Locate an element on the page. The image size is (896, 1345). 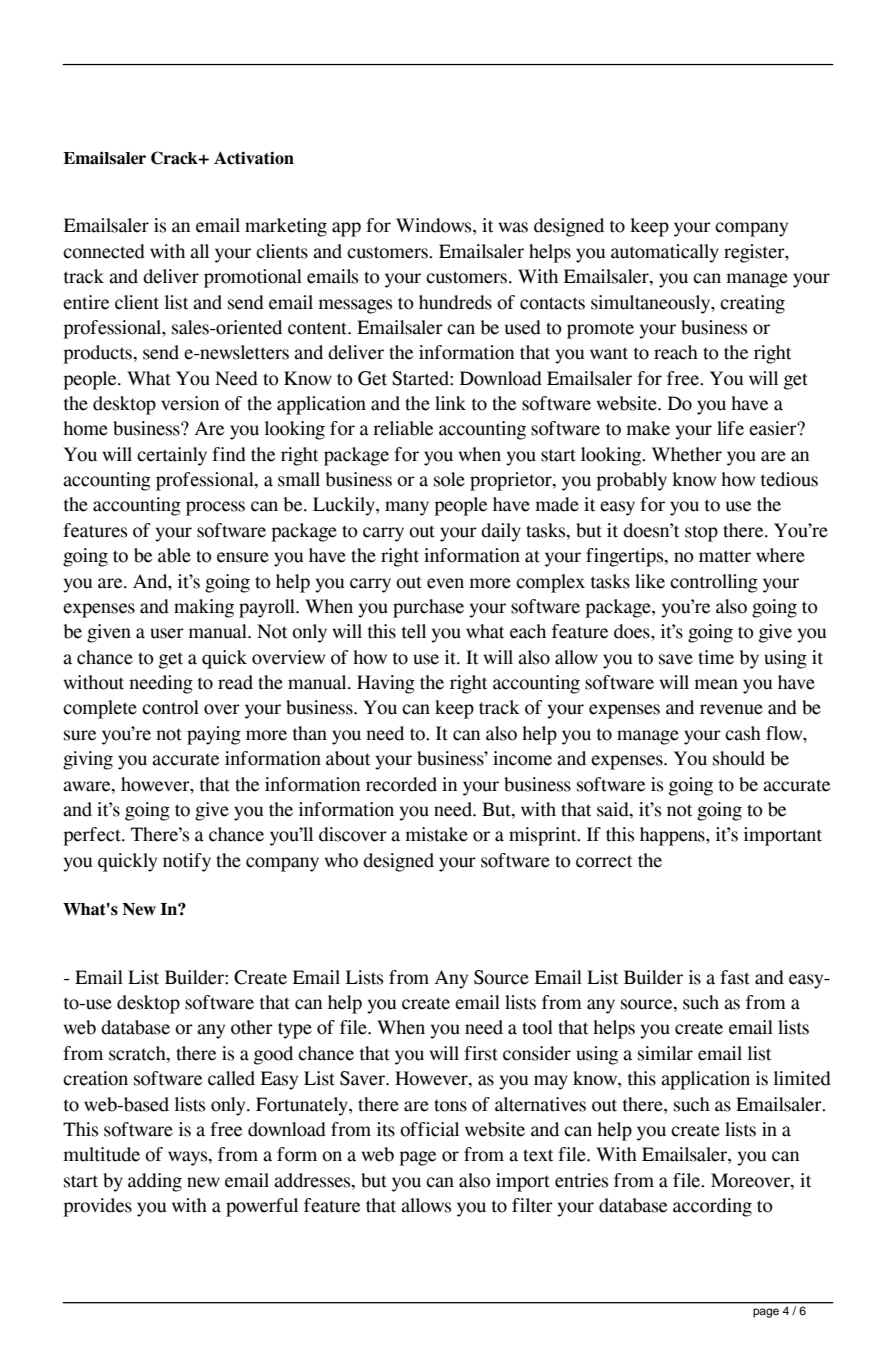
matter is located at coordinates (725, 556).
